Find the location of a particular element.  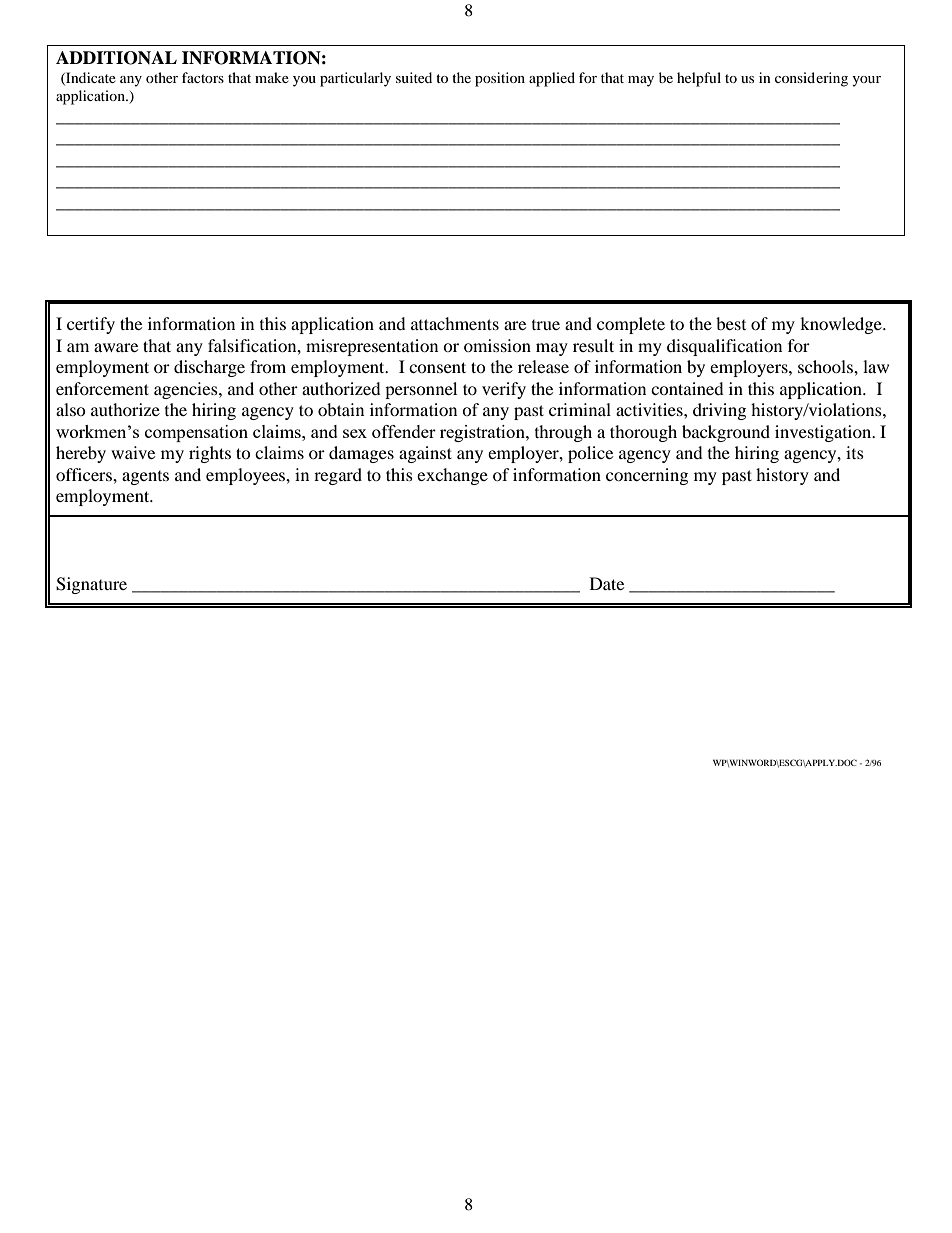

best is located at coordinates (731, 323).
